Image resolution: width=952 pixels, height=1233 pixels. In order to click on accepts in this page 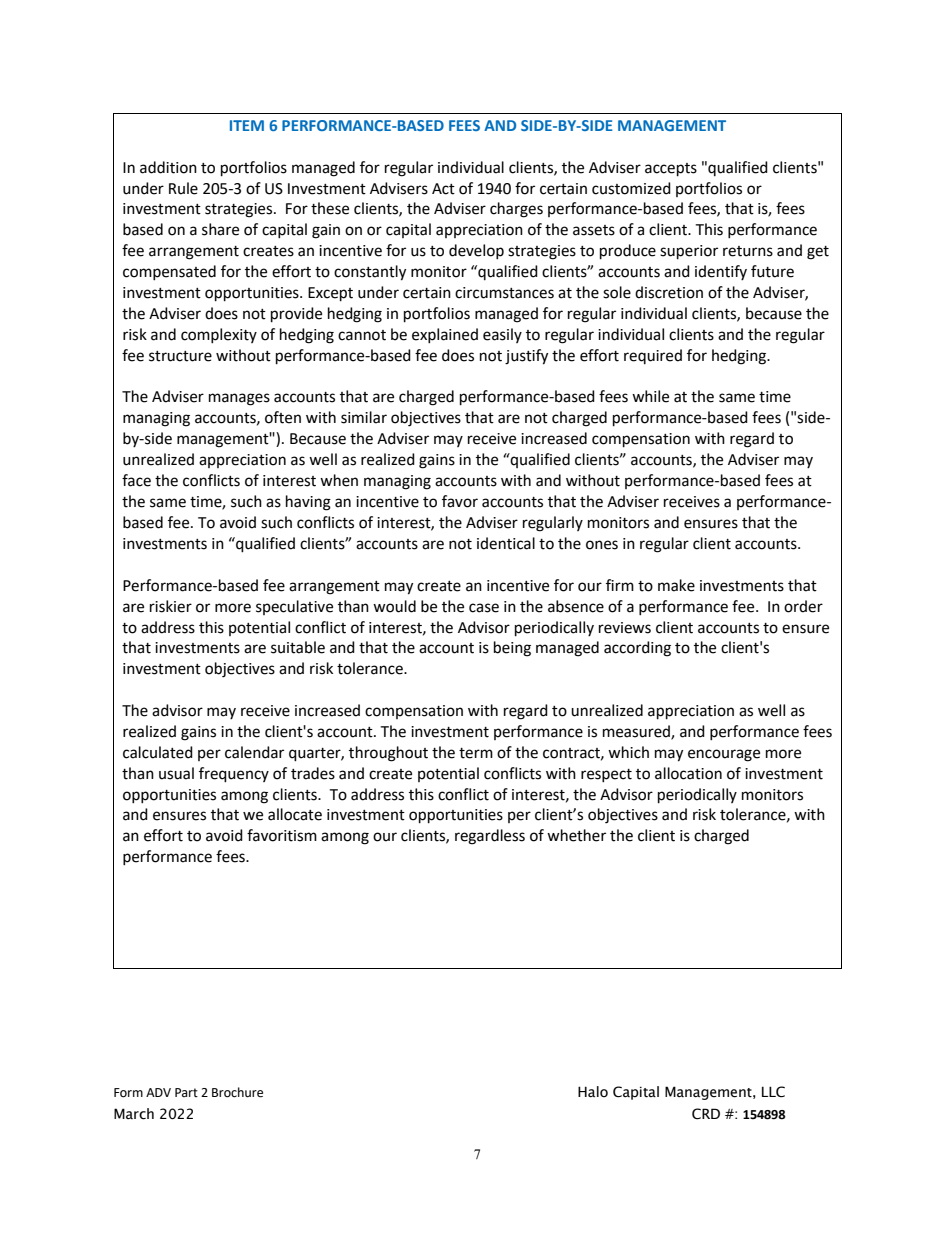, I will do `click(671, 170)`.
